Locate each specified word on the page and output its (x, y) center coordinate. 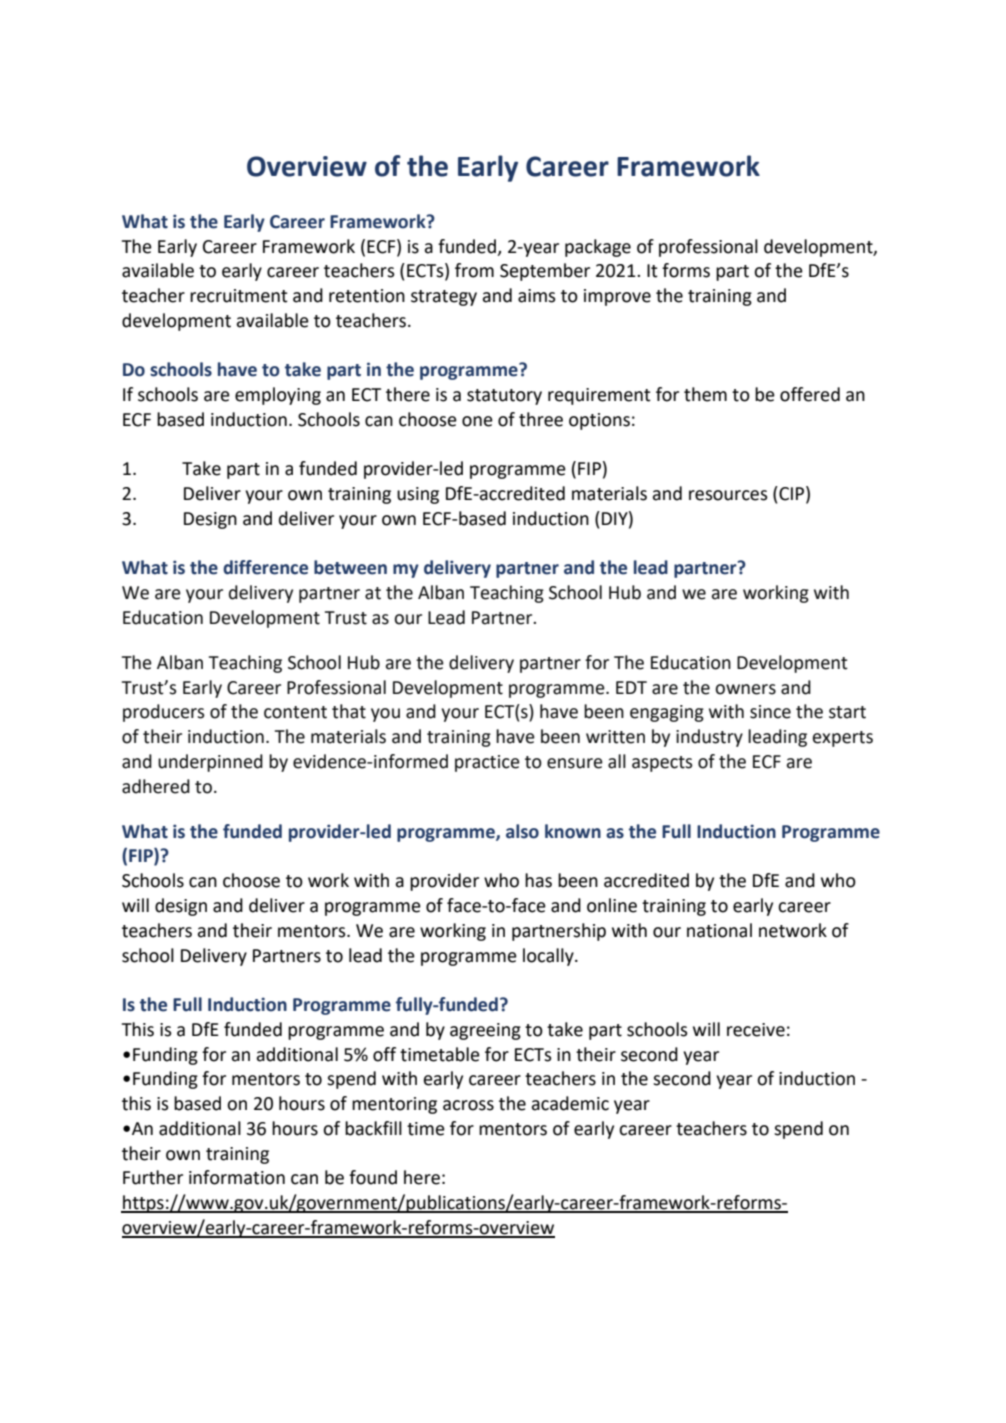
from (474, 270)
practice (487, 763)
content (295, 712)
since (770, 712)
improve (617, 297)
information (237, 1177)
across (468, 1105)
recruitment (239, 296)
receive (756, 1030)
